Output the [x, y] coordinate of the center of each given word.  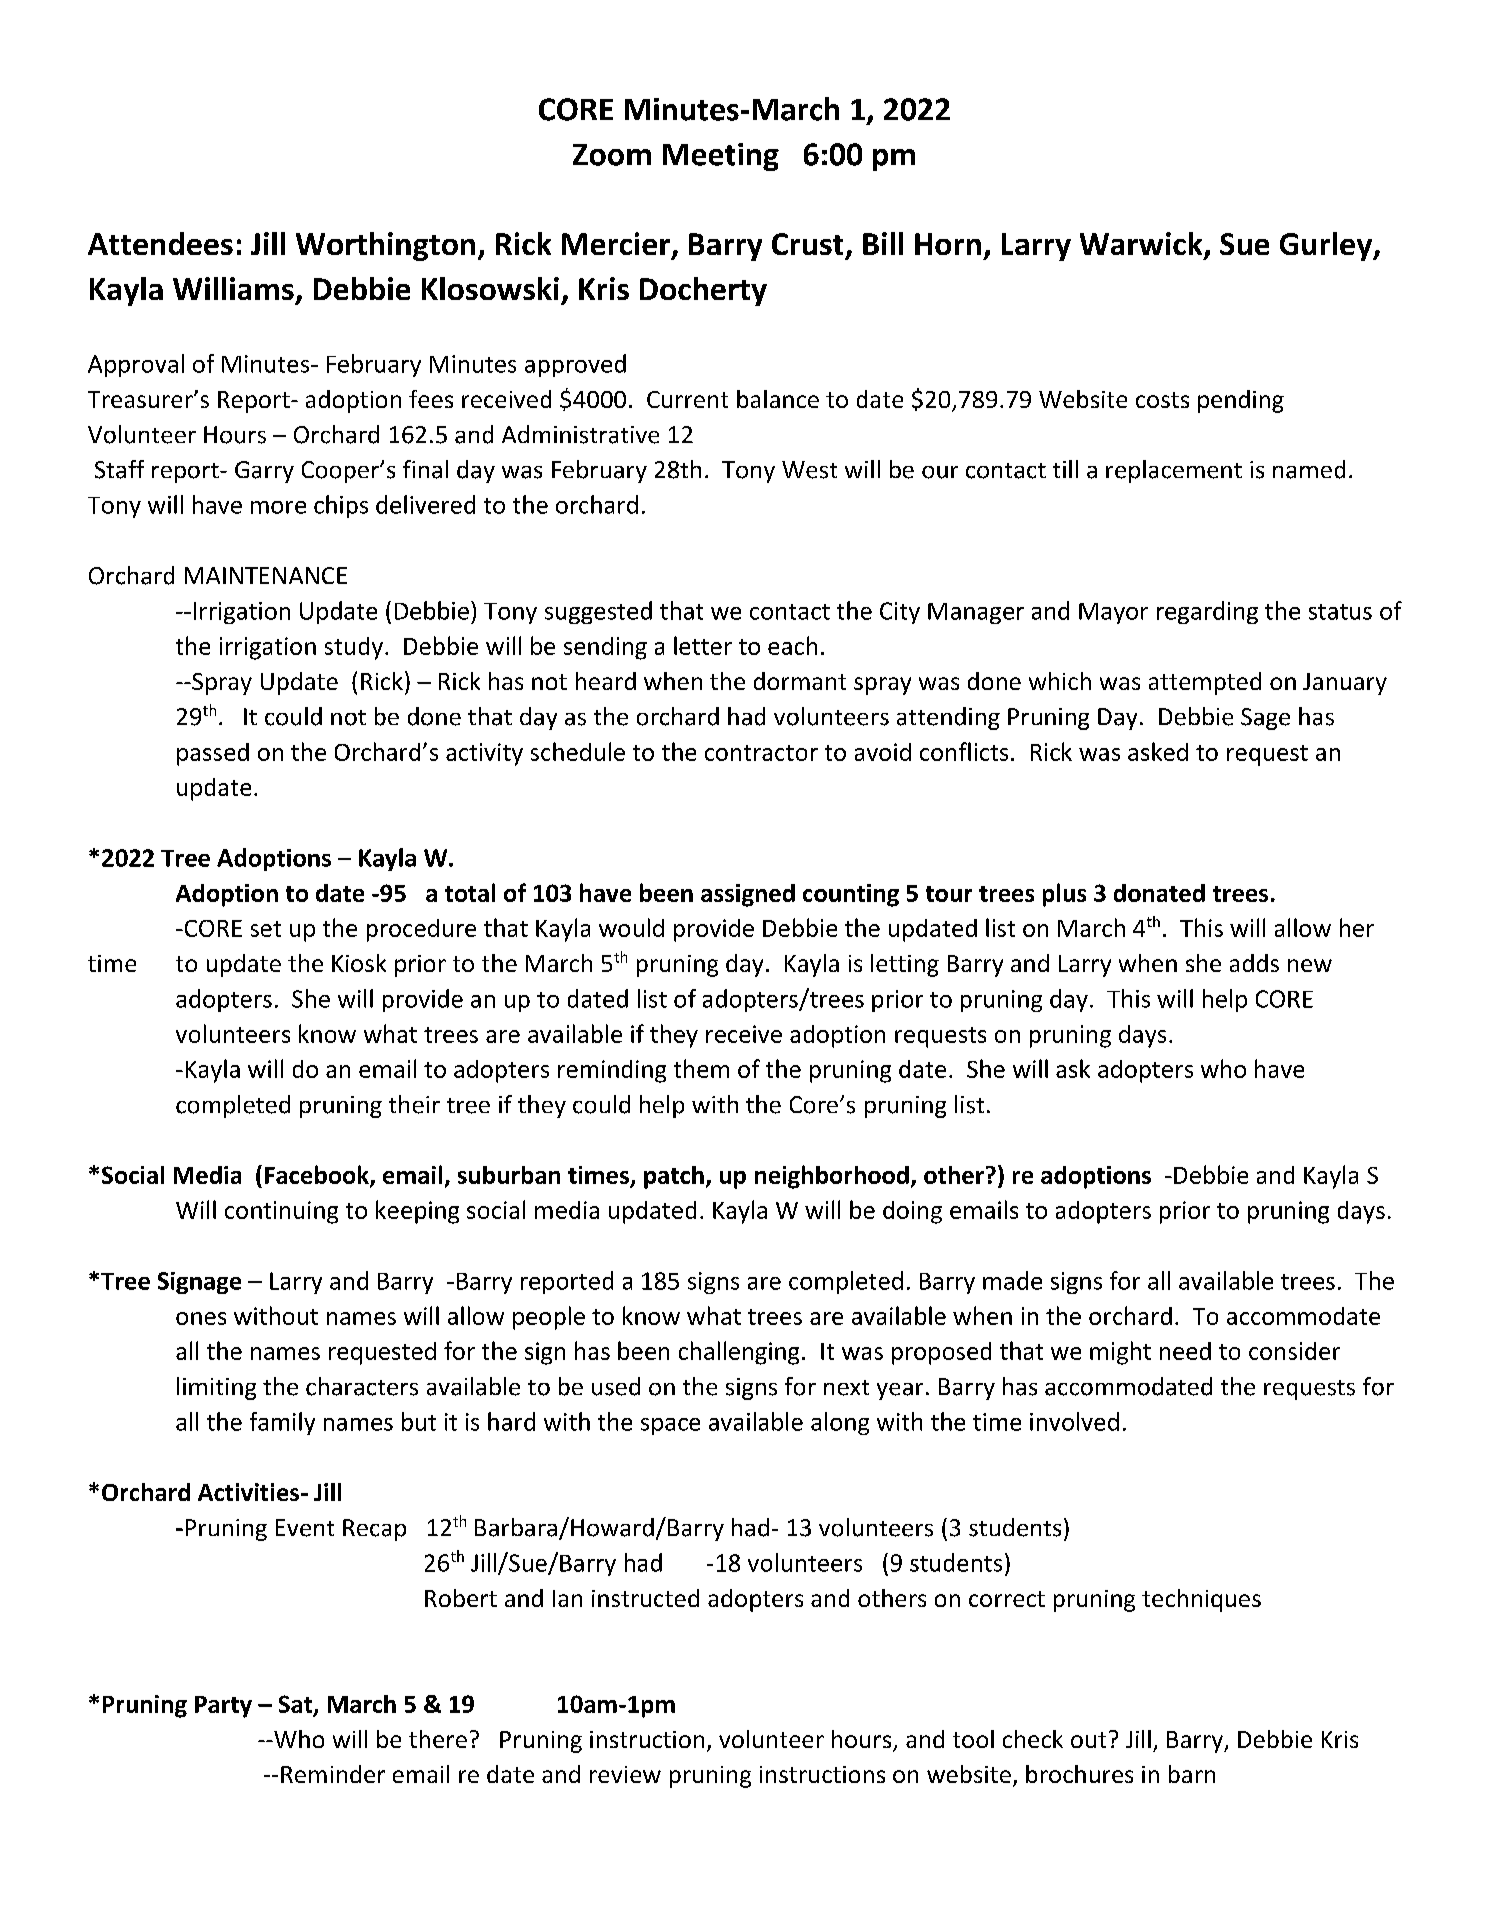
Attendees [160, 243]
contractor [761, 753]
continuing [281, 1212]
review [625, 1774]
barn [1192, 1774]
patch [674, 1177]
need [1185, 1351]
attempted [1205, 683]
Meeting [721, 157]
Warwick [1142, 245]
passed [213, 754]
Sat [297, 1705]
